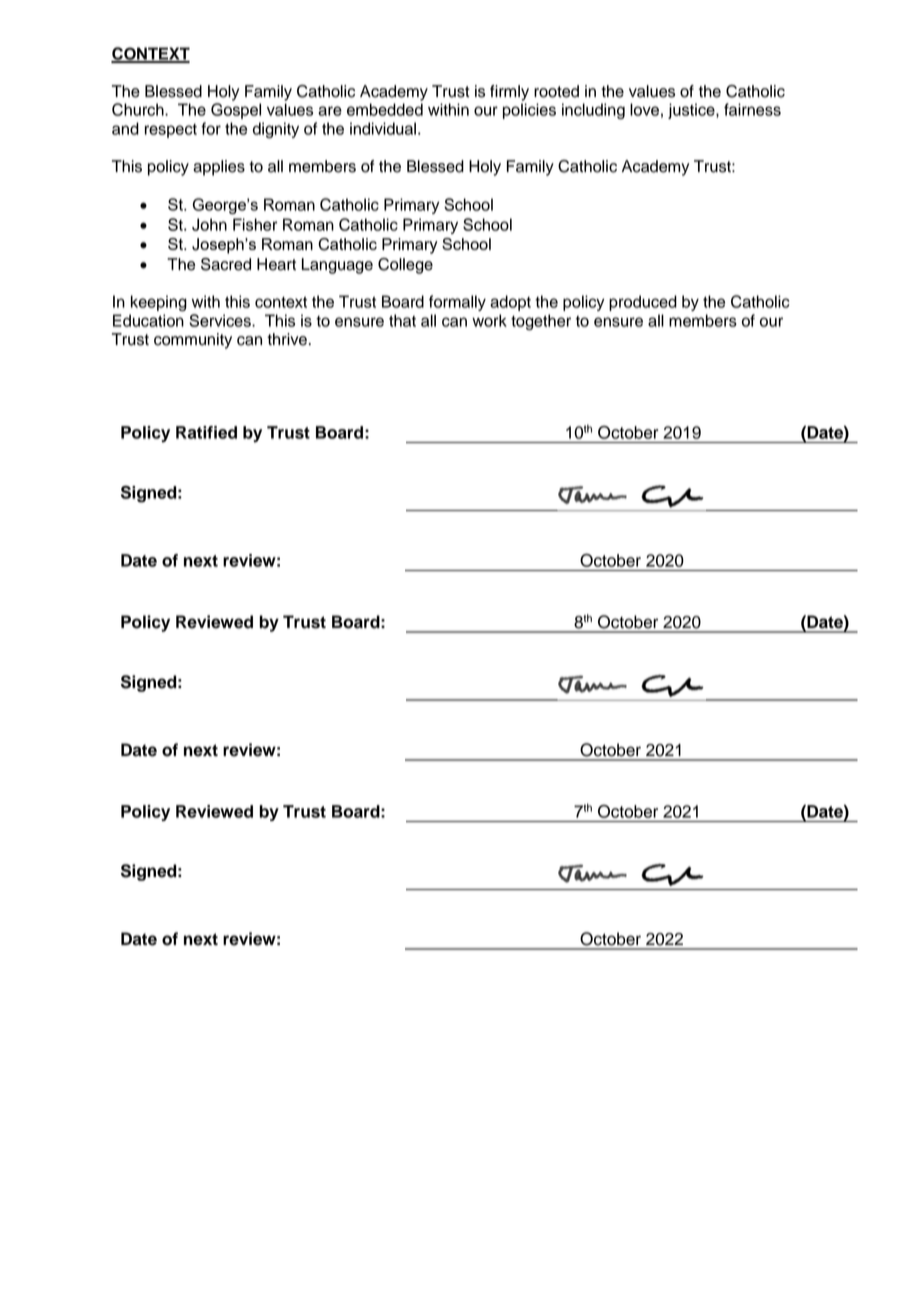  Describe the element at coordinates (287, 339) in the screenshot. I see `thrive` at that location.
